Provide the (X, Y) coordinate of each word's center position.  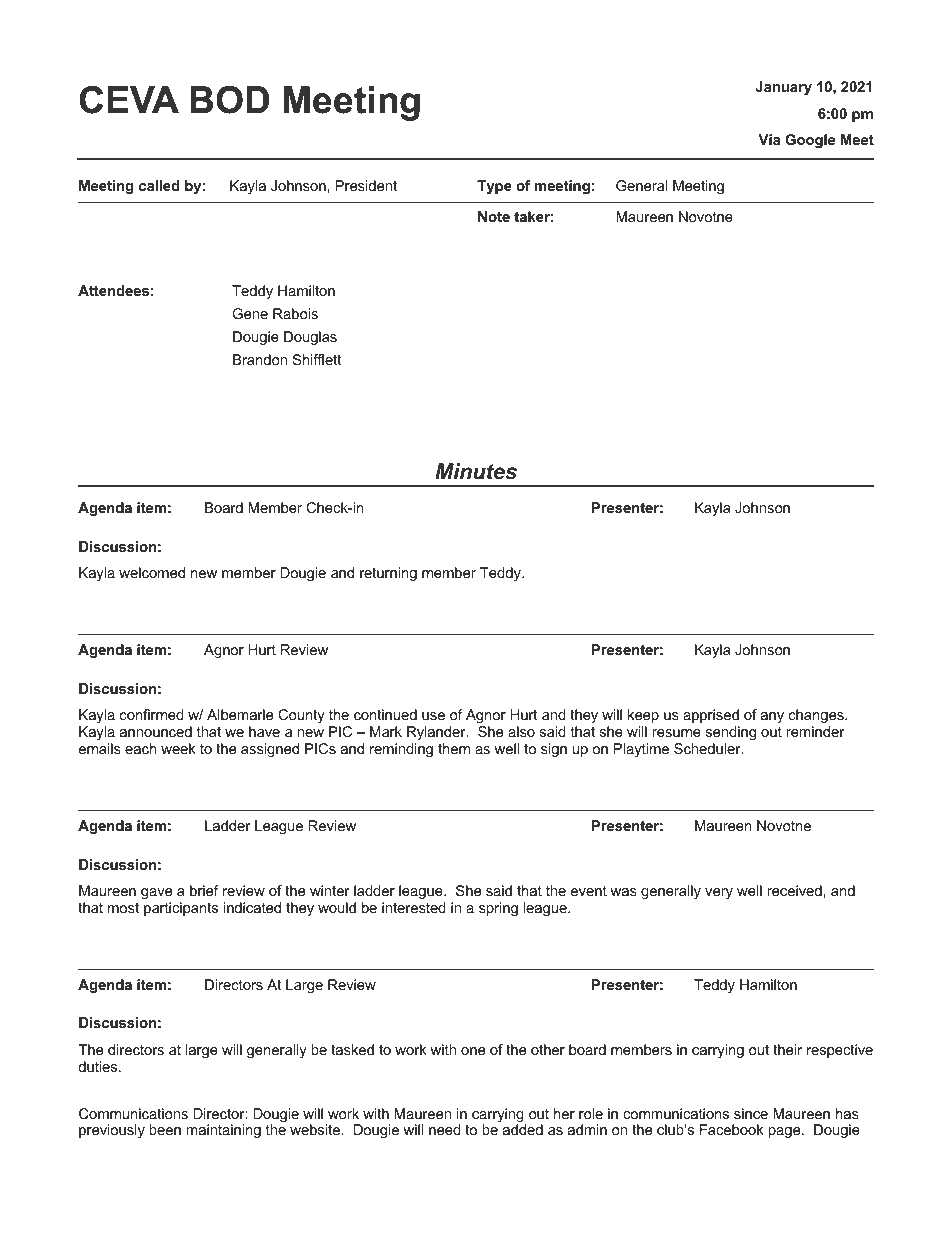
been (165, 1129)
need (445, 1129)
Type (494, 187)
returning (388, 574)
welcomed (152, 572)
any (772, 717)
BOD (229, 100)
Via (769, 139)
